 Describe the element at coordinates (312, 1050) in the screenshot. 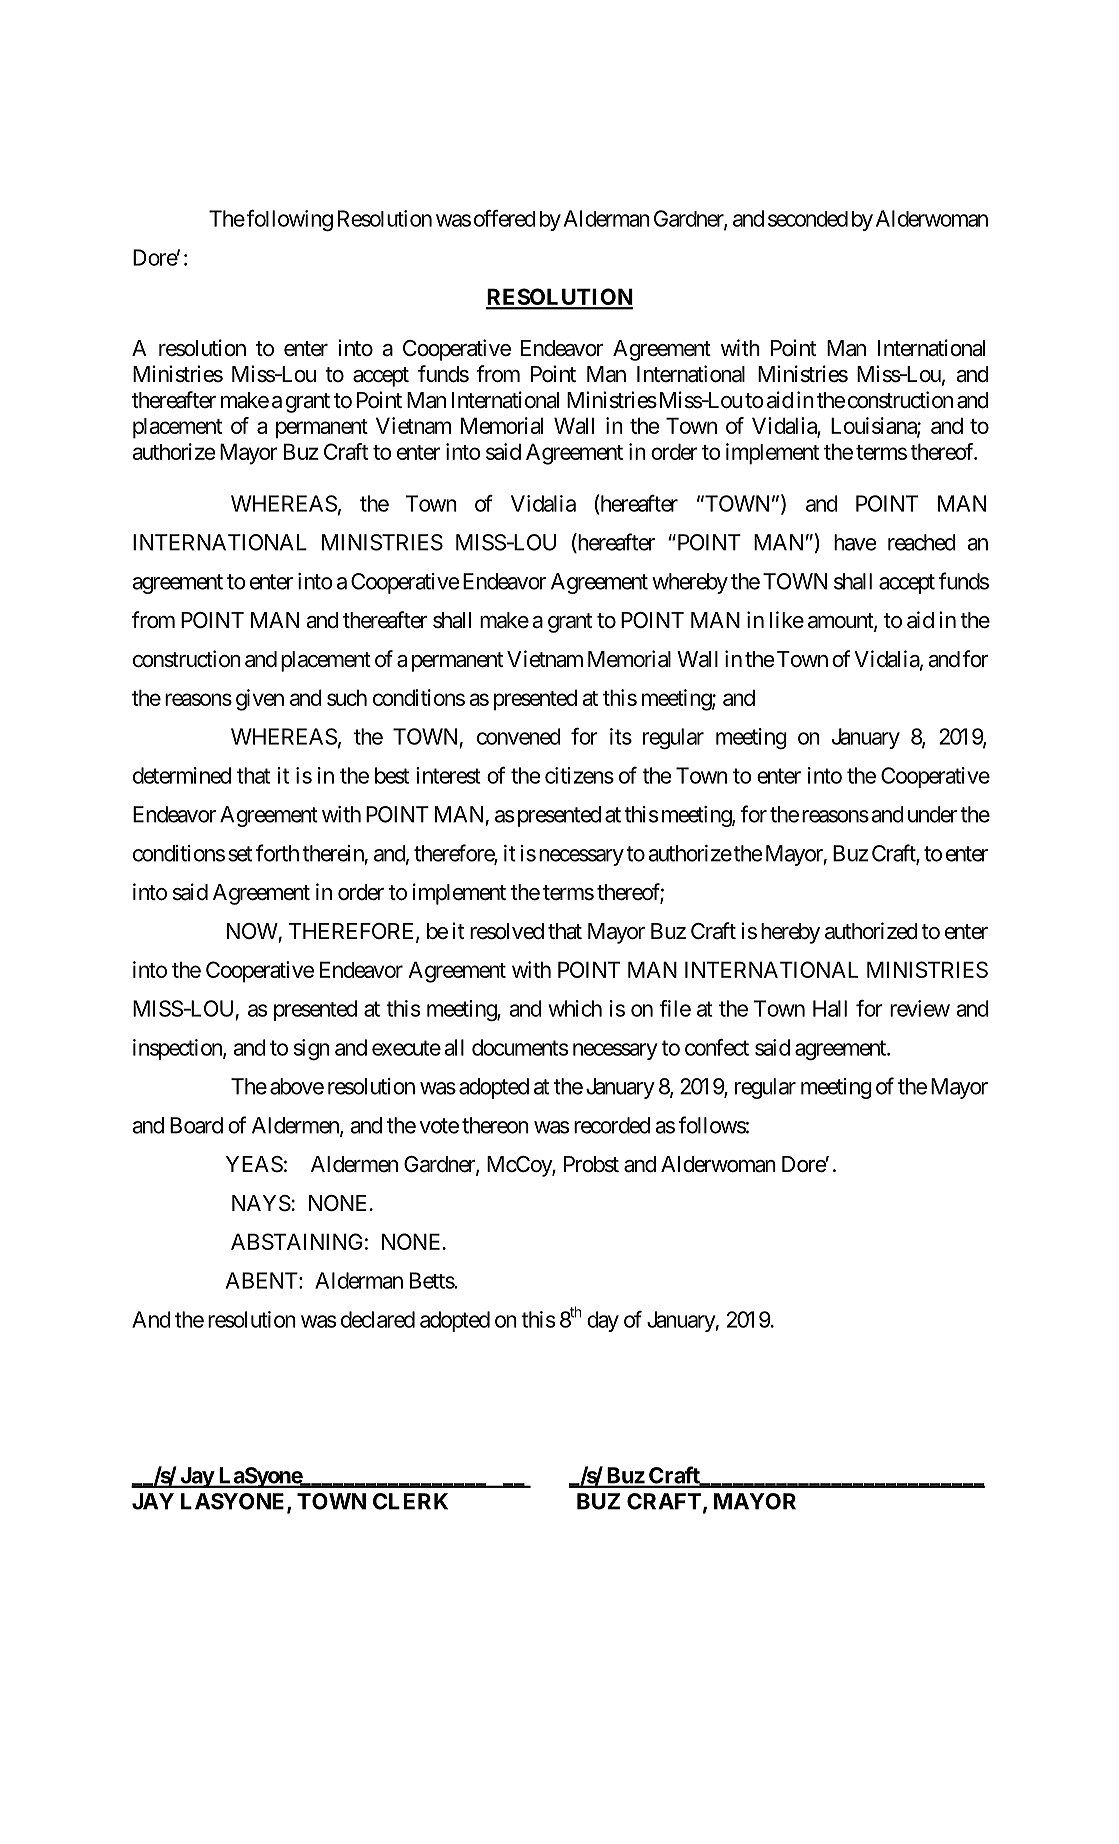

I see `sign` at that location.
